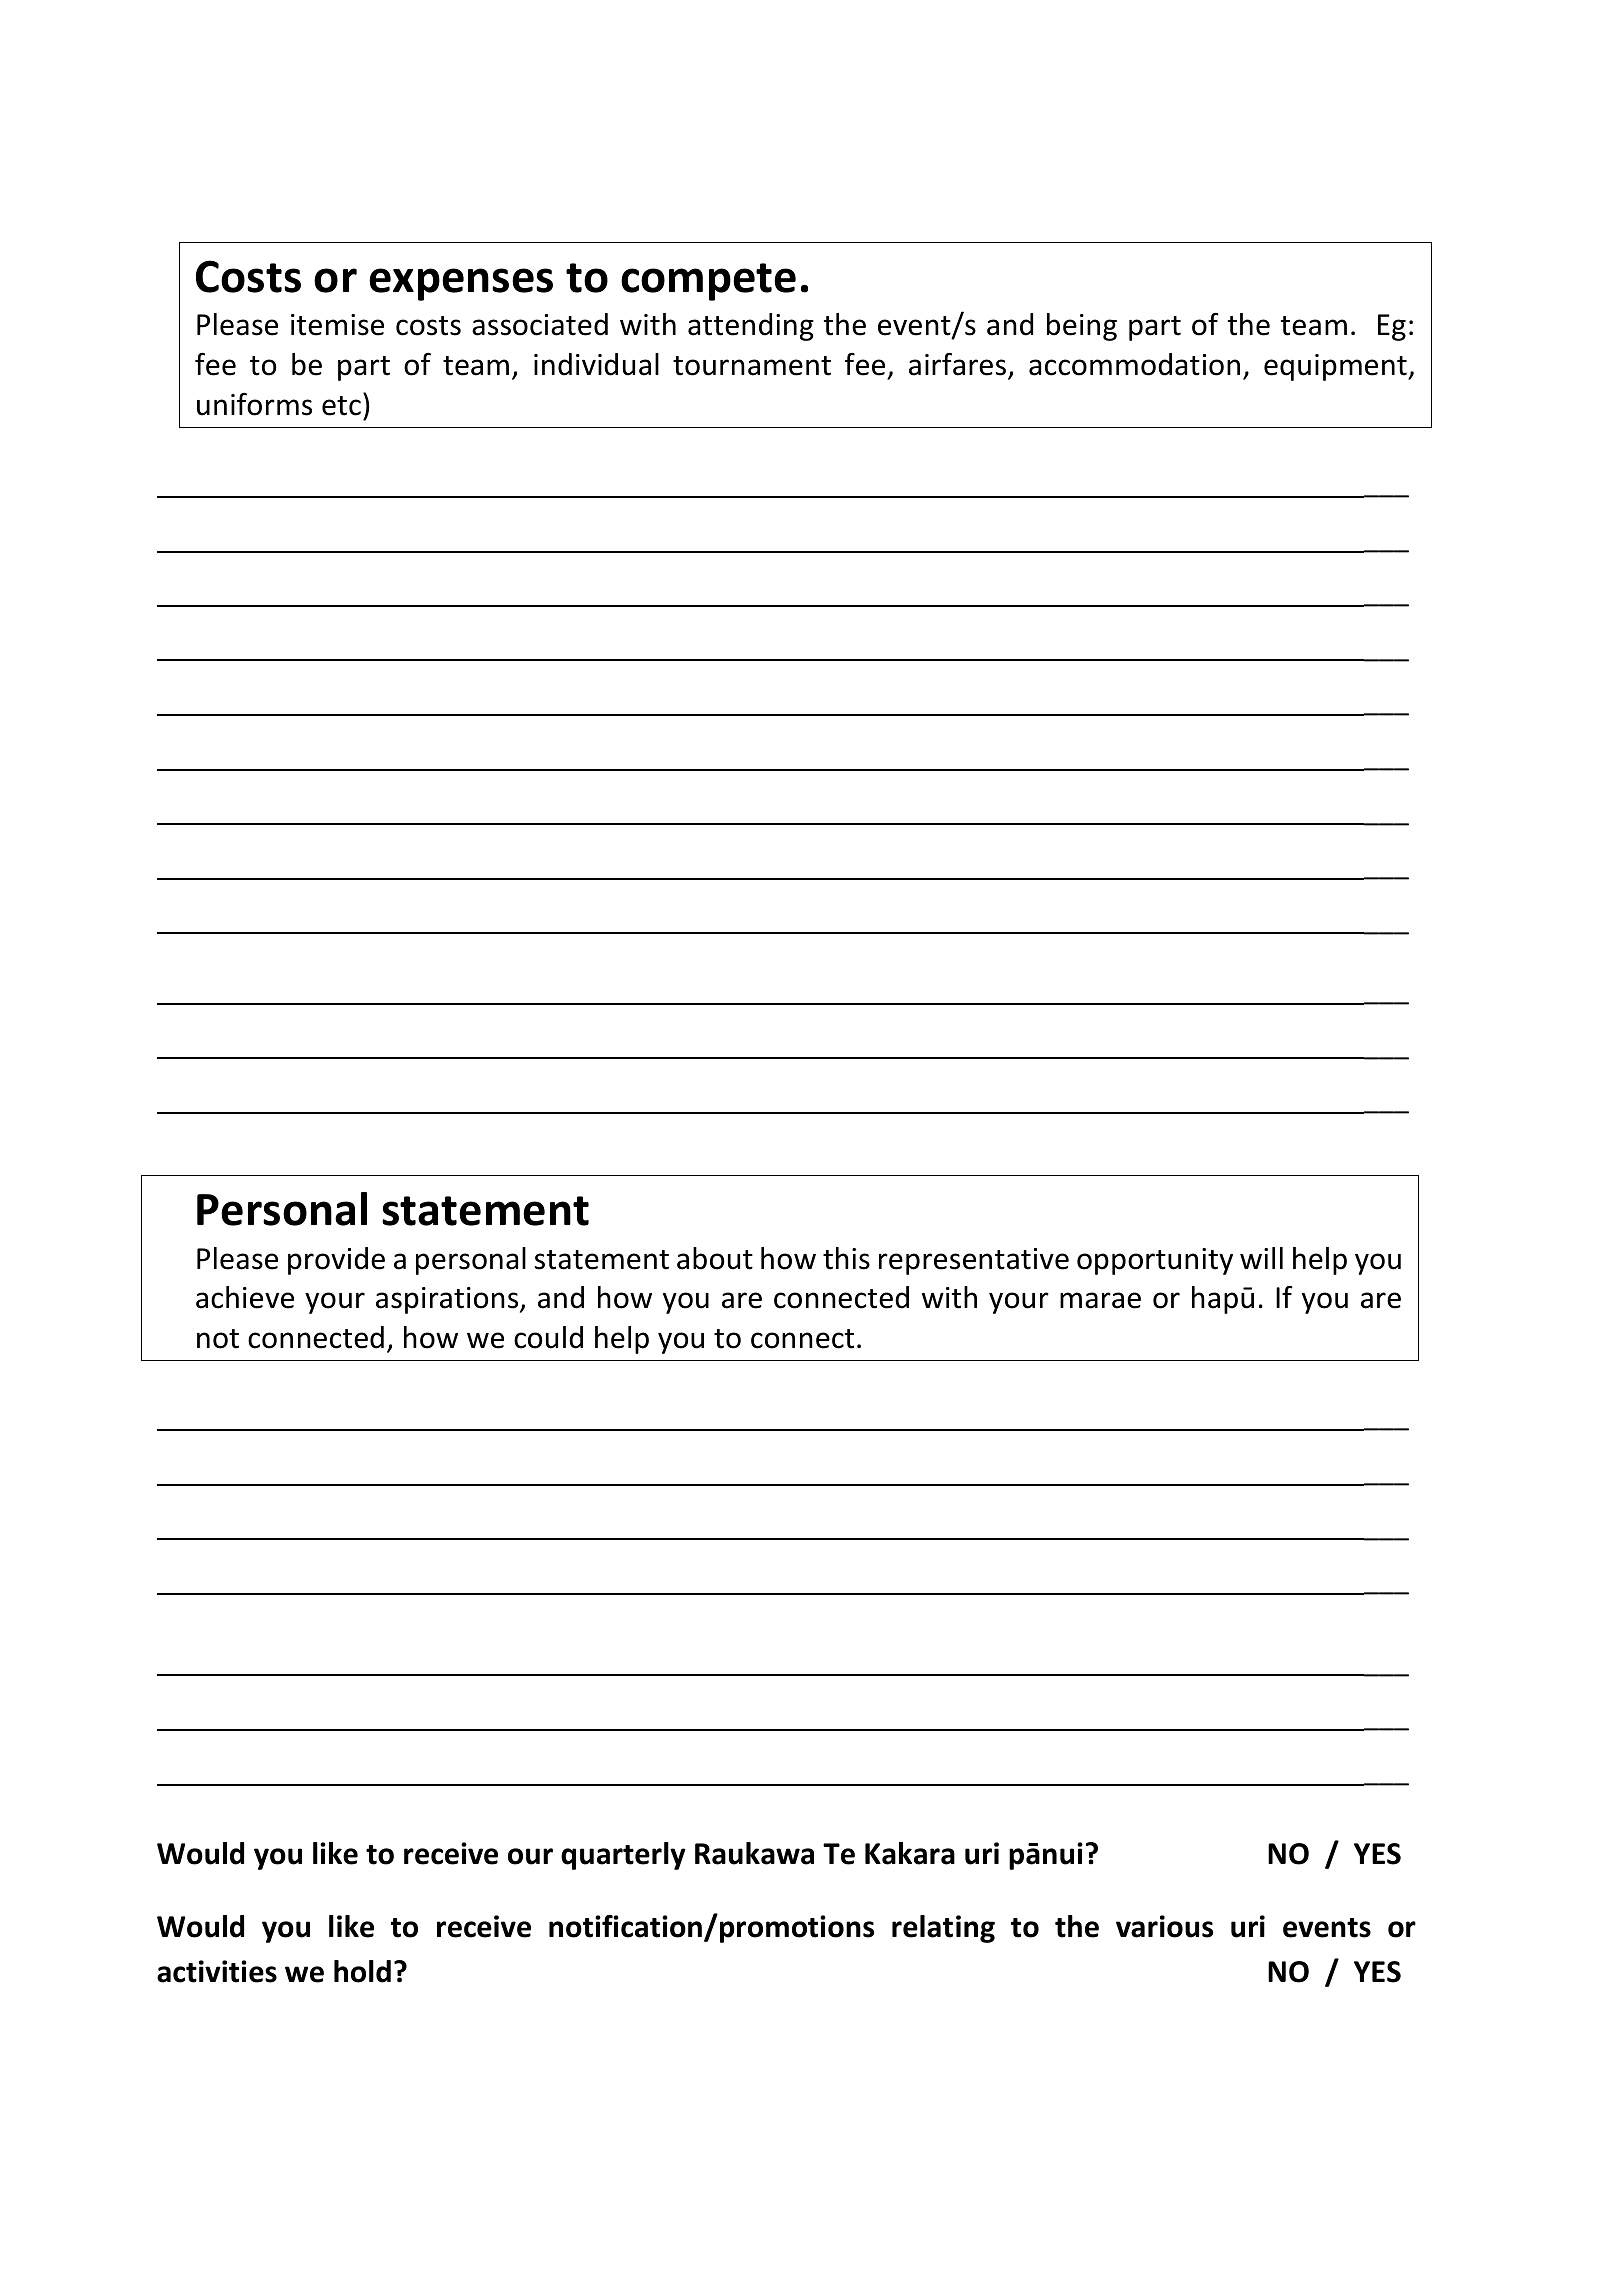  I want to click on about, so click(715, 1258).
